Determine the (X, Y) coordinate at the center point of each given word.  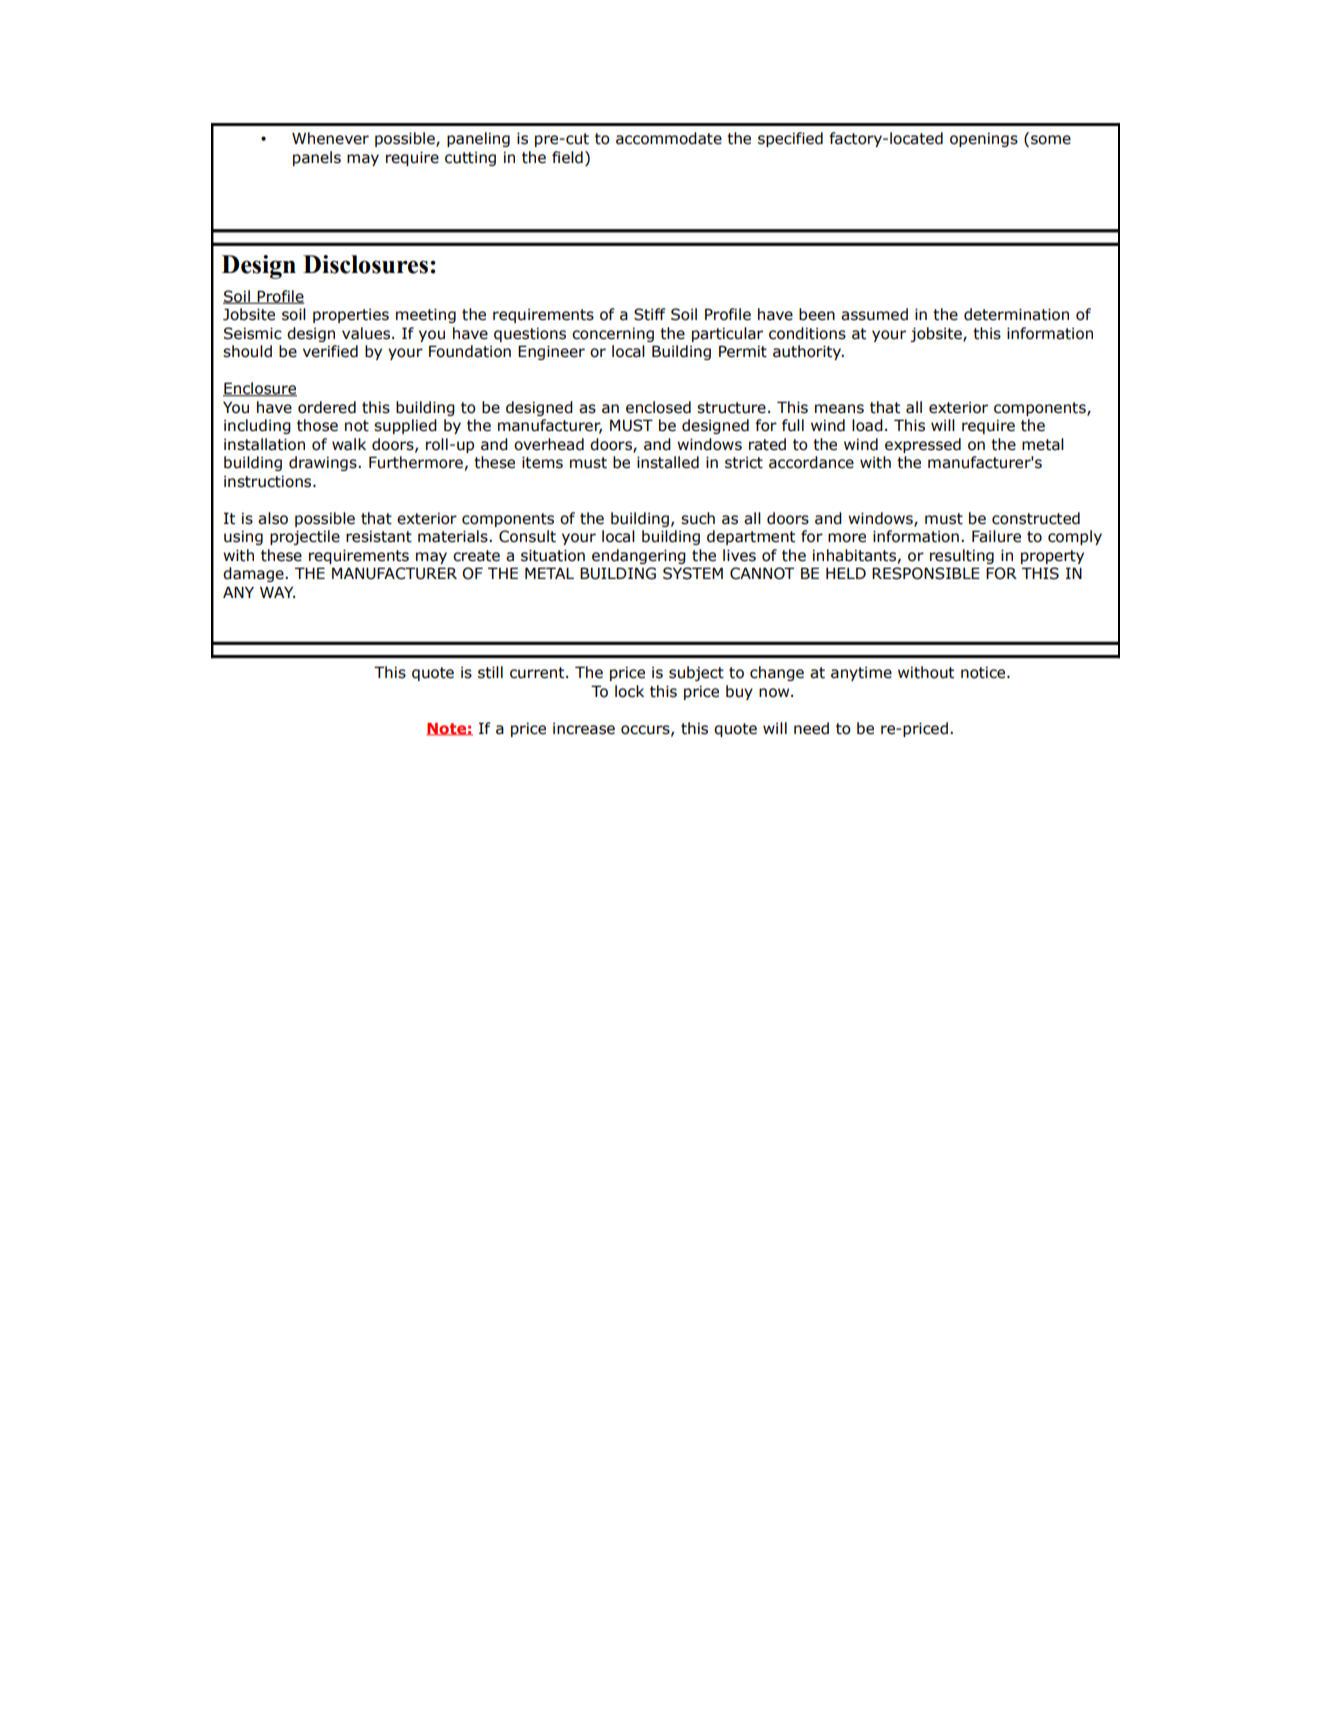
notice (984, 672)
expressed (923, 445)
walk (349, 444)
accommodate (669, 138)
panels (317, 158)
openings (984, 139)
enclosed (658, 407)
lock (629, 691)
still (490, 672)
